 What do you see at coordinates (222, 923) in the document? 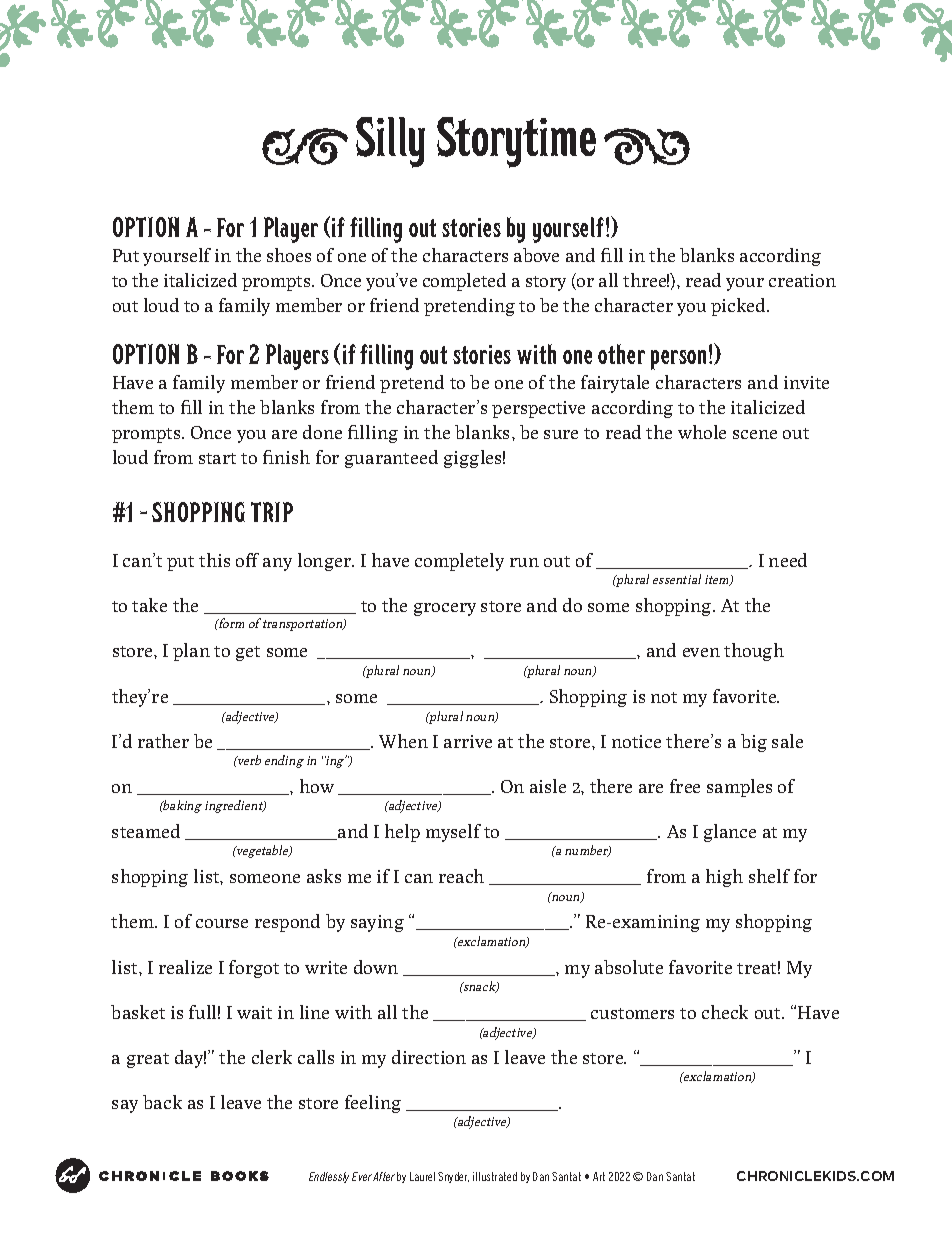
I see `course` at bounding box center [222, 923].
